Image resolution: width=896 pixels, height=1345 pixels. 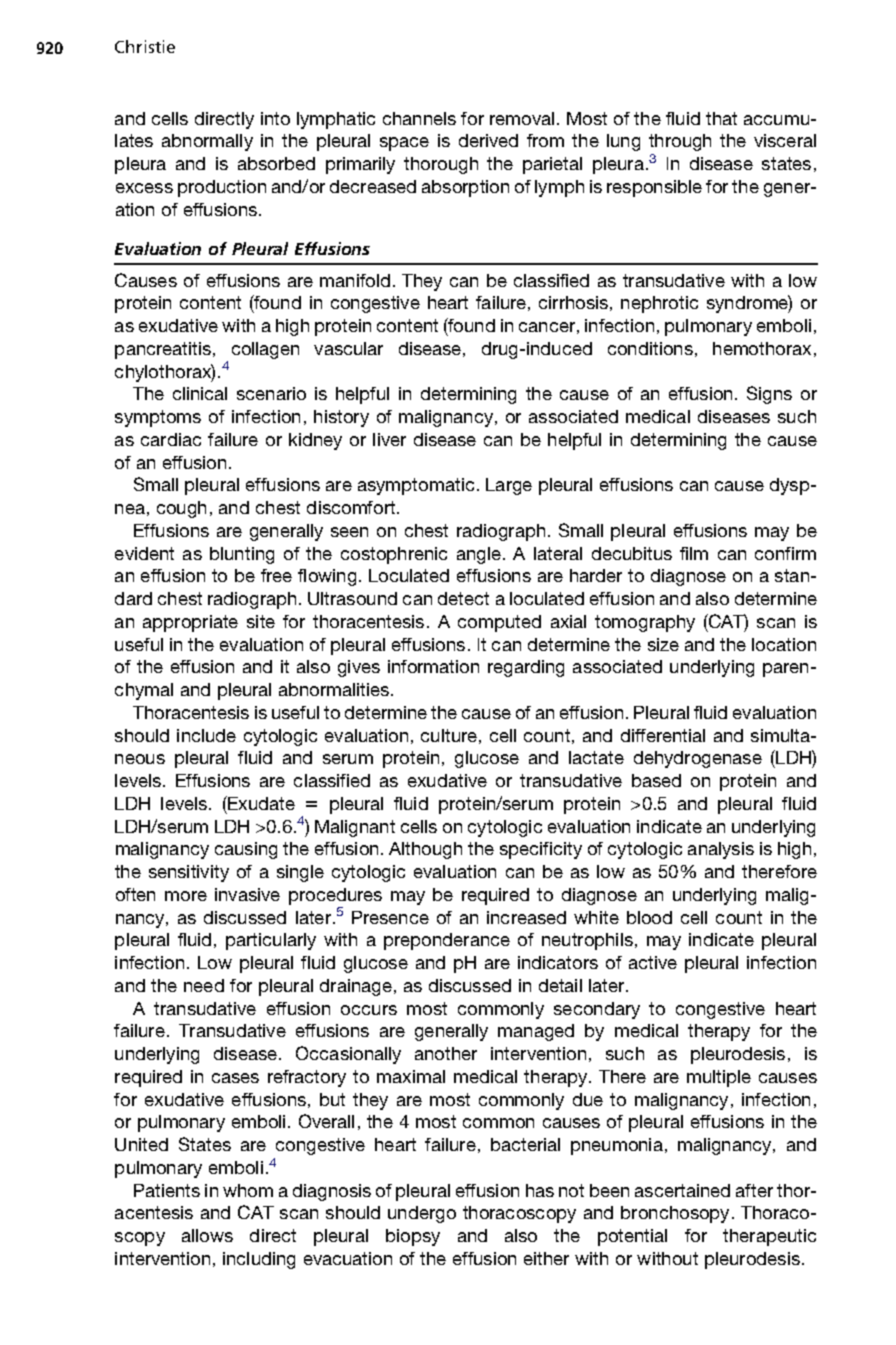 I want to click on that, so click(x=721, y=118).
